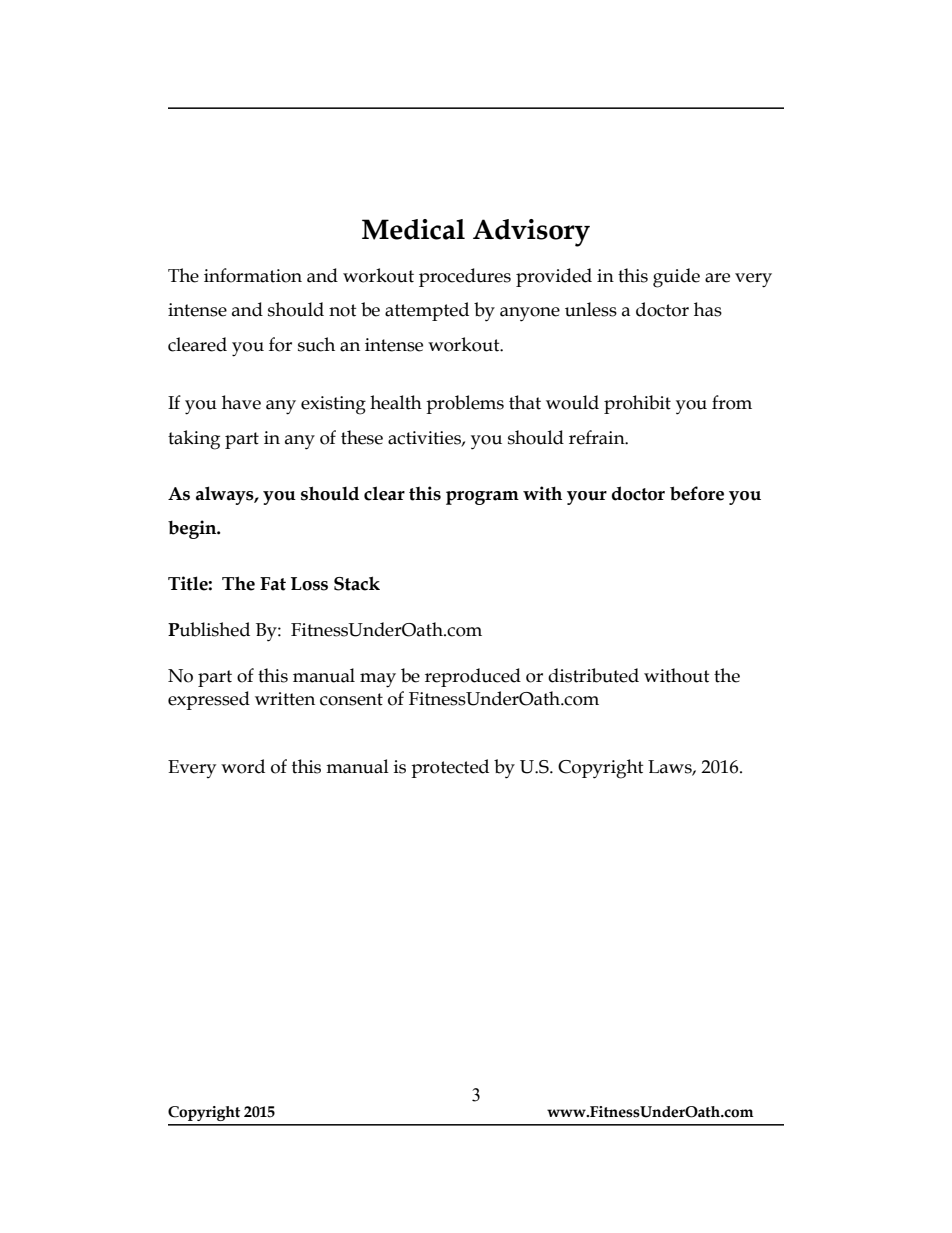 The width and height of the screenshot is (952, 1233). Describe the element at coordinates (697, 493) in the screenshot. I see `before` at that location.
